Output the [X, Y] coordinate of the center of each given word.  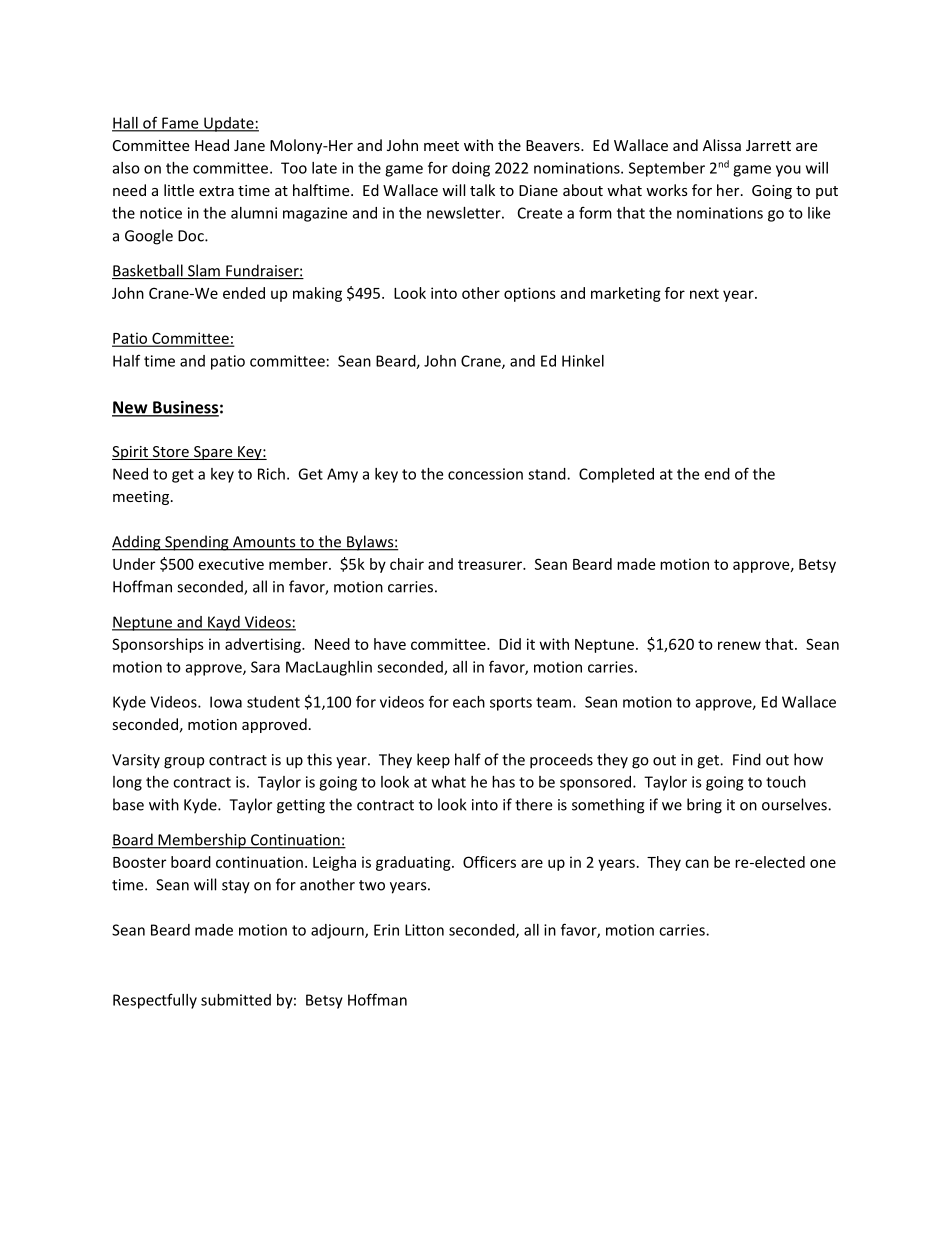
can [697, 863]
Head [212, 145]
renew [739, 645]
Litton [424, 930]
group [184, 763]
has [503, 782]
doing [471, 169]
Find [747, 759]
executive [231, 564]
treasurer [491, 565]
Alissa [722, 145]
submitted [236, 1000]
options [530, 294]
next [704, 293]
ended [244, 293]
